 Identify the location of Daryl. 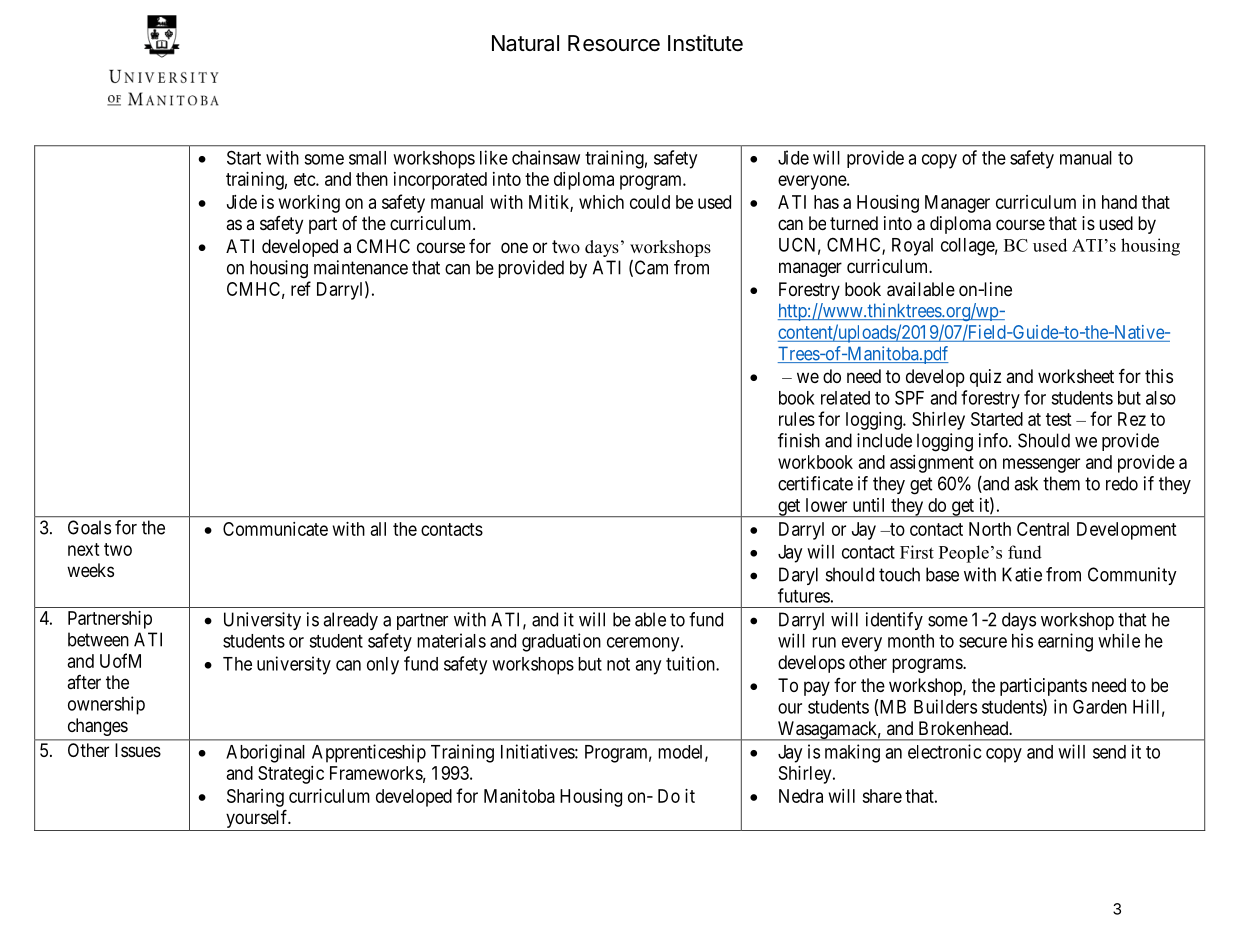
(798, 576).
